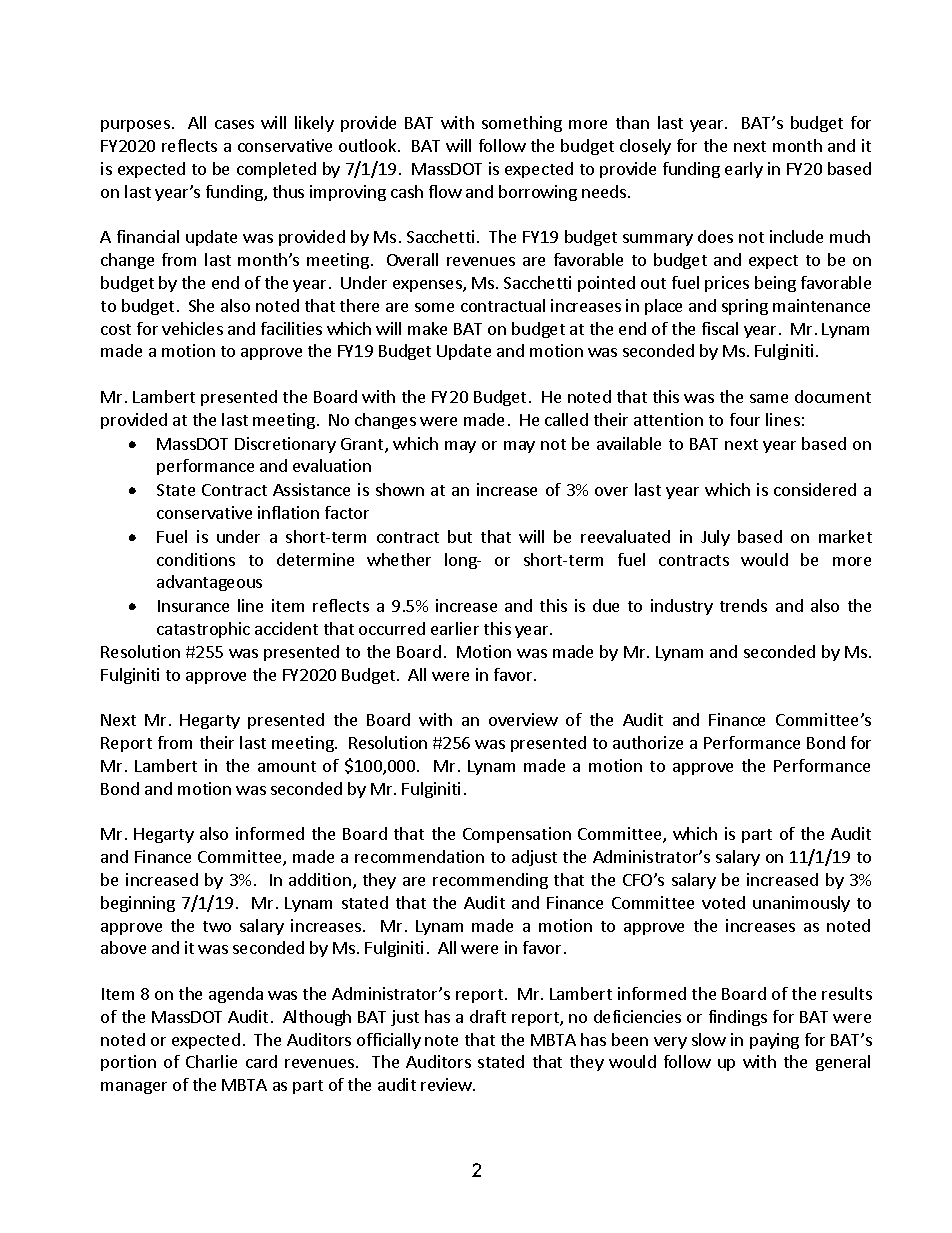 The image size is (952, 1233). What do you see at coordinates (211, 1061) in the screenshot?
I see `Charlie` at bounding box center [211, 1061].
